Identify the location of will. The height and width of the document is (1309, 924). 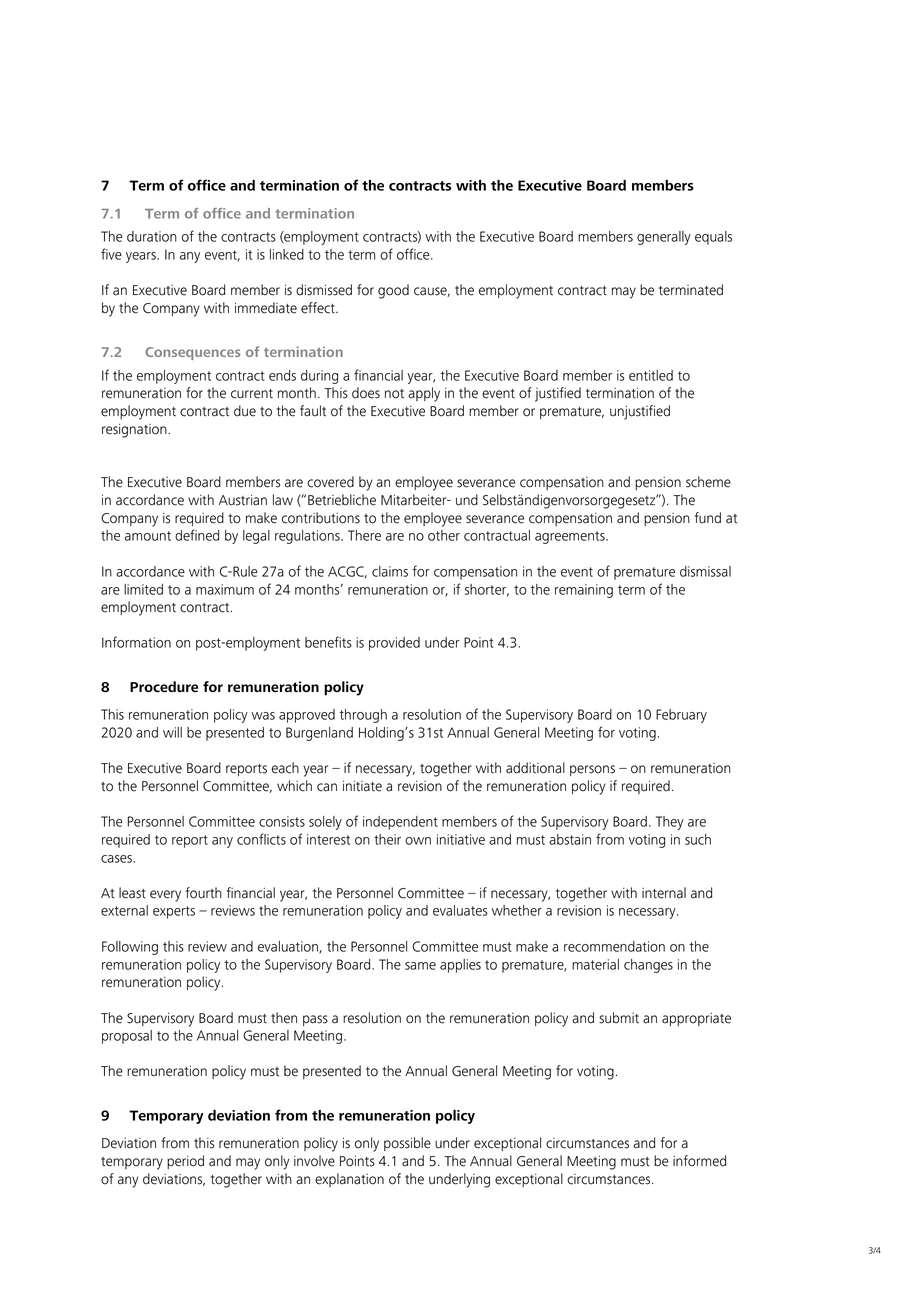
(172, 732).
